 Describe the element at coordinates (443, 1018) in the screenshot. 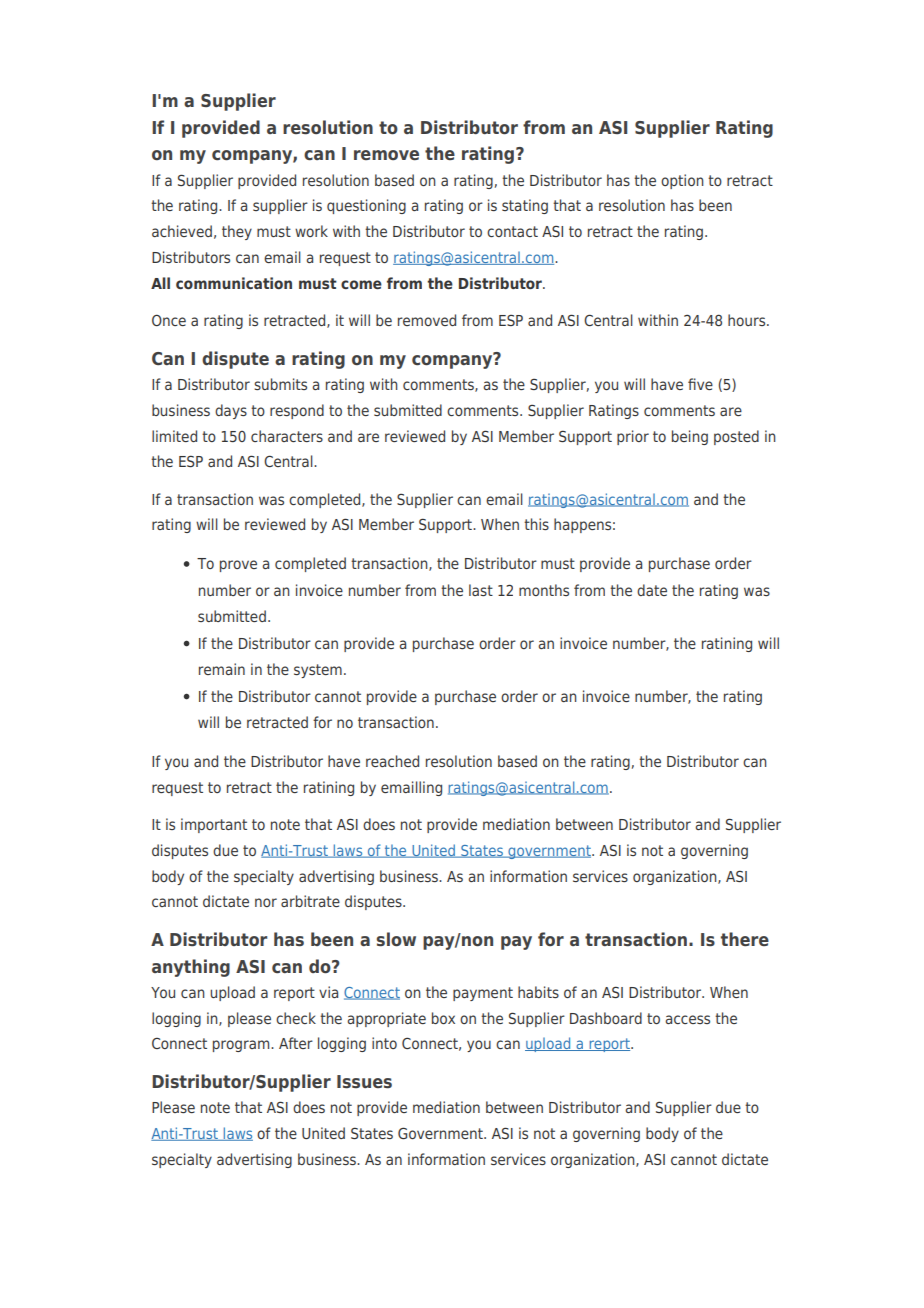

I see `box` at that location.
